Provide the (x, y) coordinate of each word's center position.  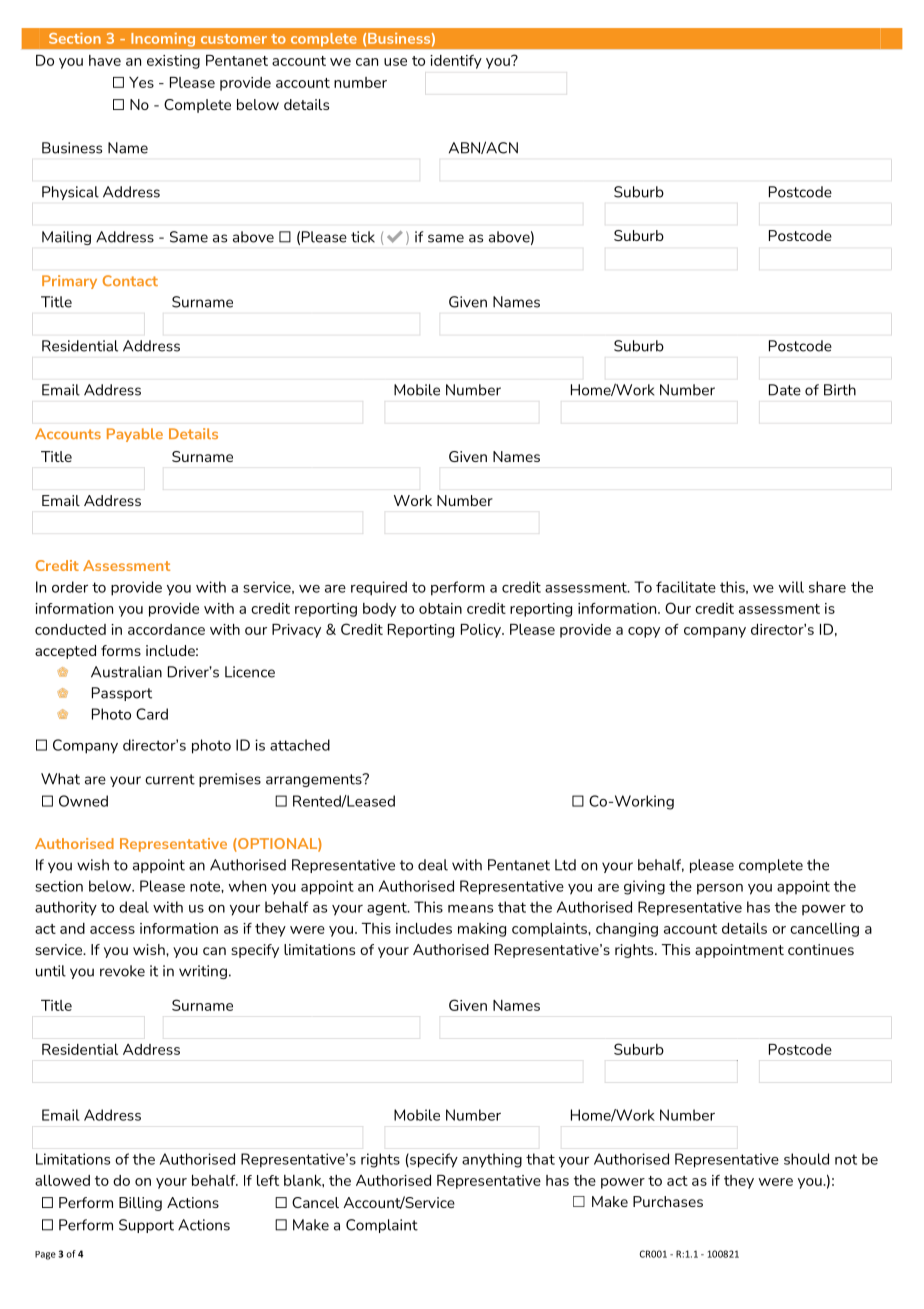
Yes (141, 82)
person (720, 889)
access (112, 930)
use (395, 62)
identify (456, 62)
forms (121, 650)
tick (363, 237)
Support (146, 1226)
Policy (482, 631)
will (791, 587)
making (482, 930)
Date (785, 390)
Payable (135, 435)
